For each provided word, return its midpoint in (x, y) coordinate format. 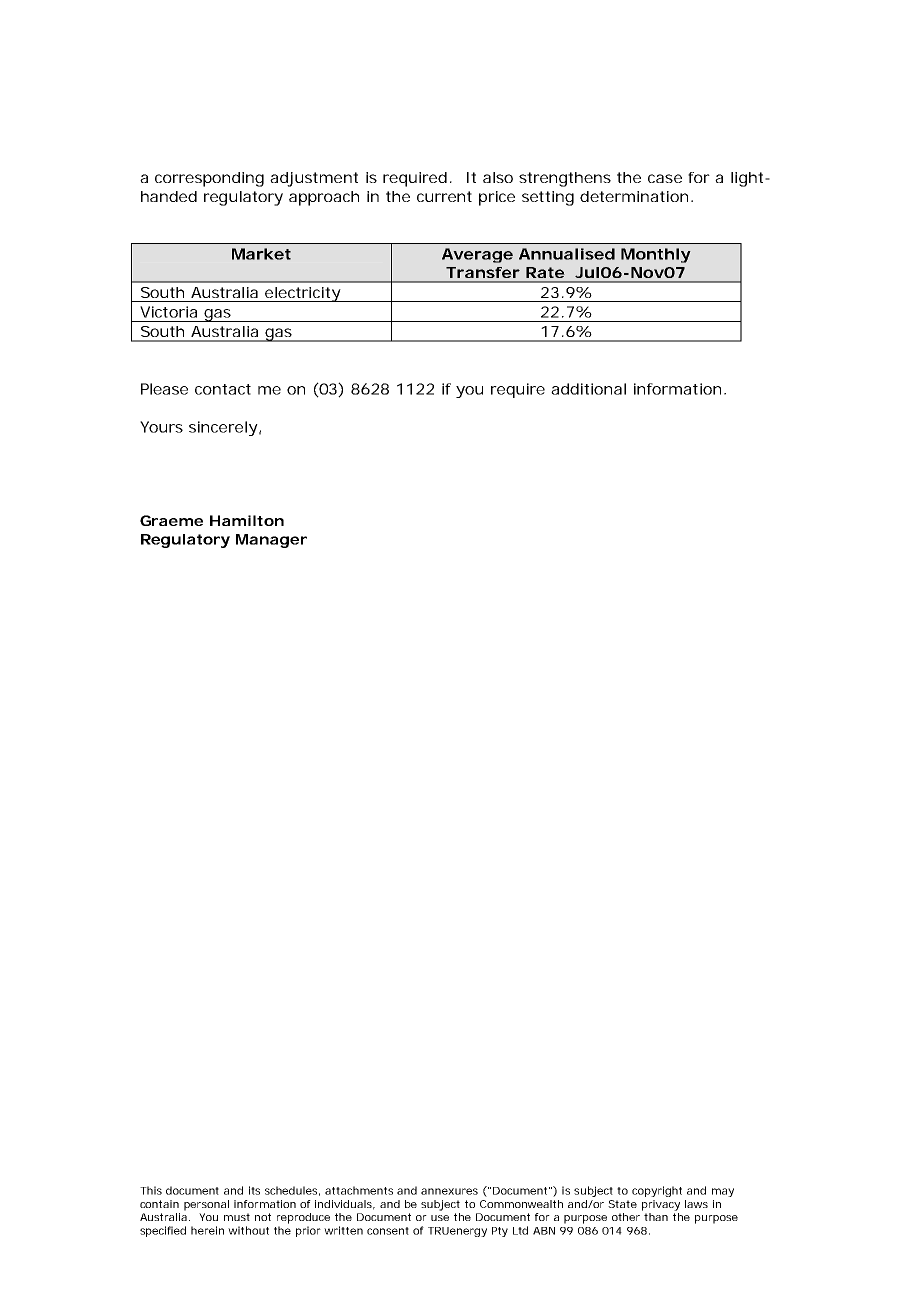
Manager (271, 541)
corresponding (209, 179)
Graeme (171, 520)
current (444, 196)
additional (588, 389)
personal (206, 1205)
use (440, 1218)
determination (634, 196)
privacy (661, 1205)
